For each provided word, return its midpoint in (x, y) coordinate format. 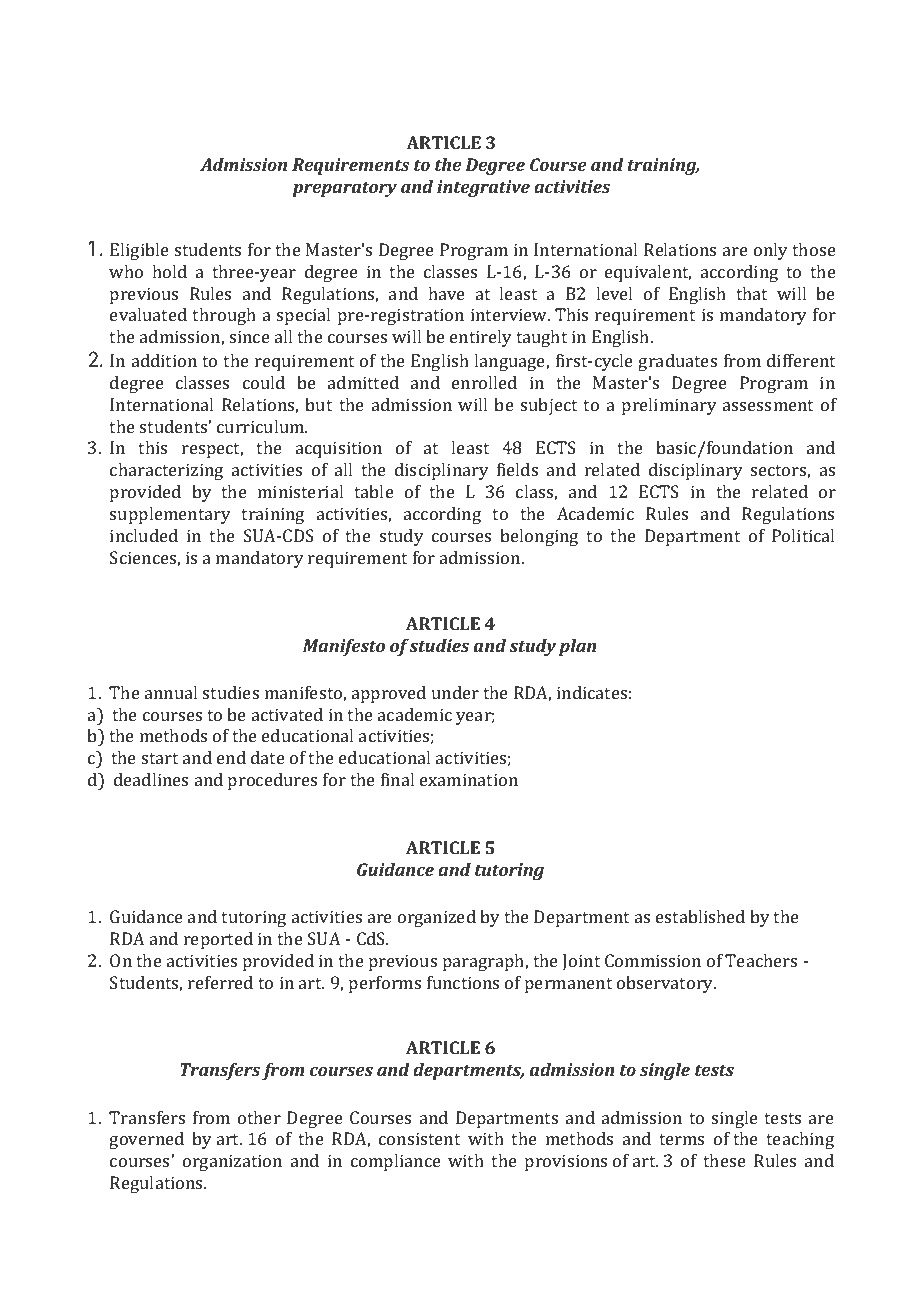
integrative (483, 188)
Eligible (139, 251)
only (771, 251)
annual (171, 692)
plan (577, 647)
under (455, 692)
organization (232, 1162)
